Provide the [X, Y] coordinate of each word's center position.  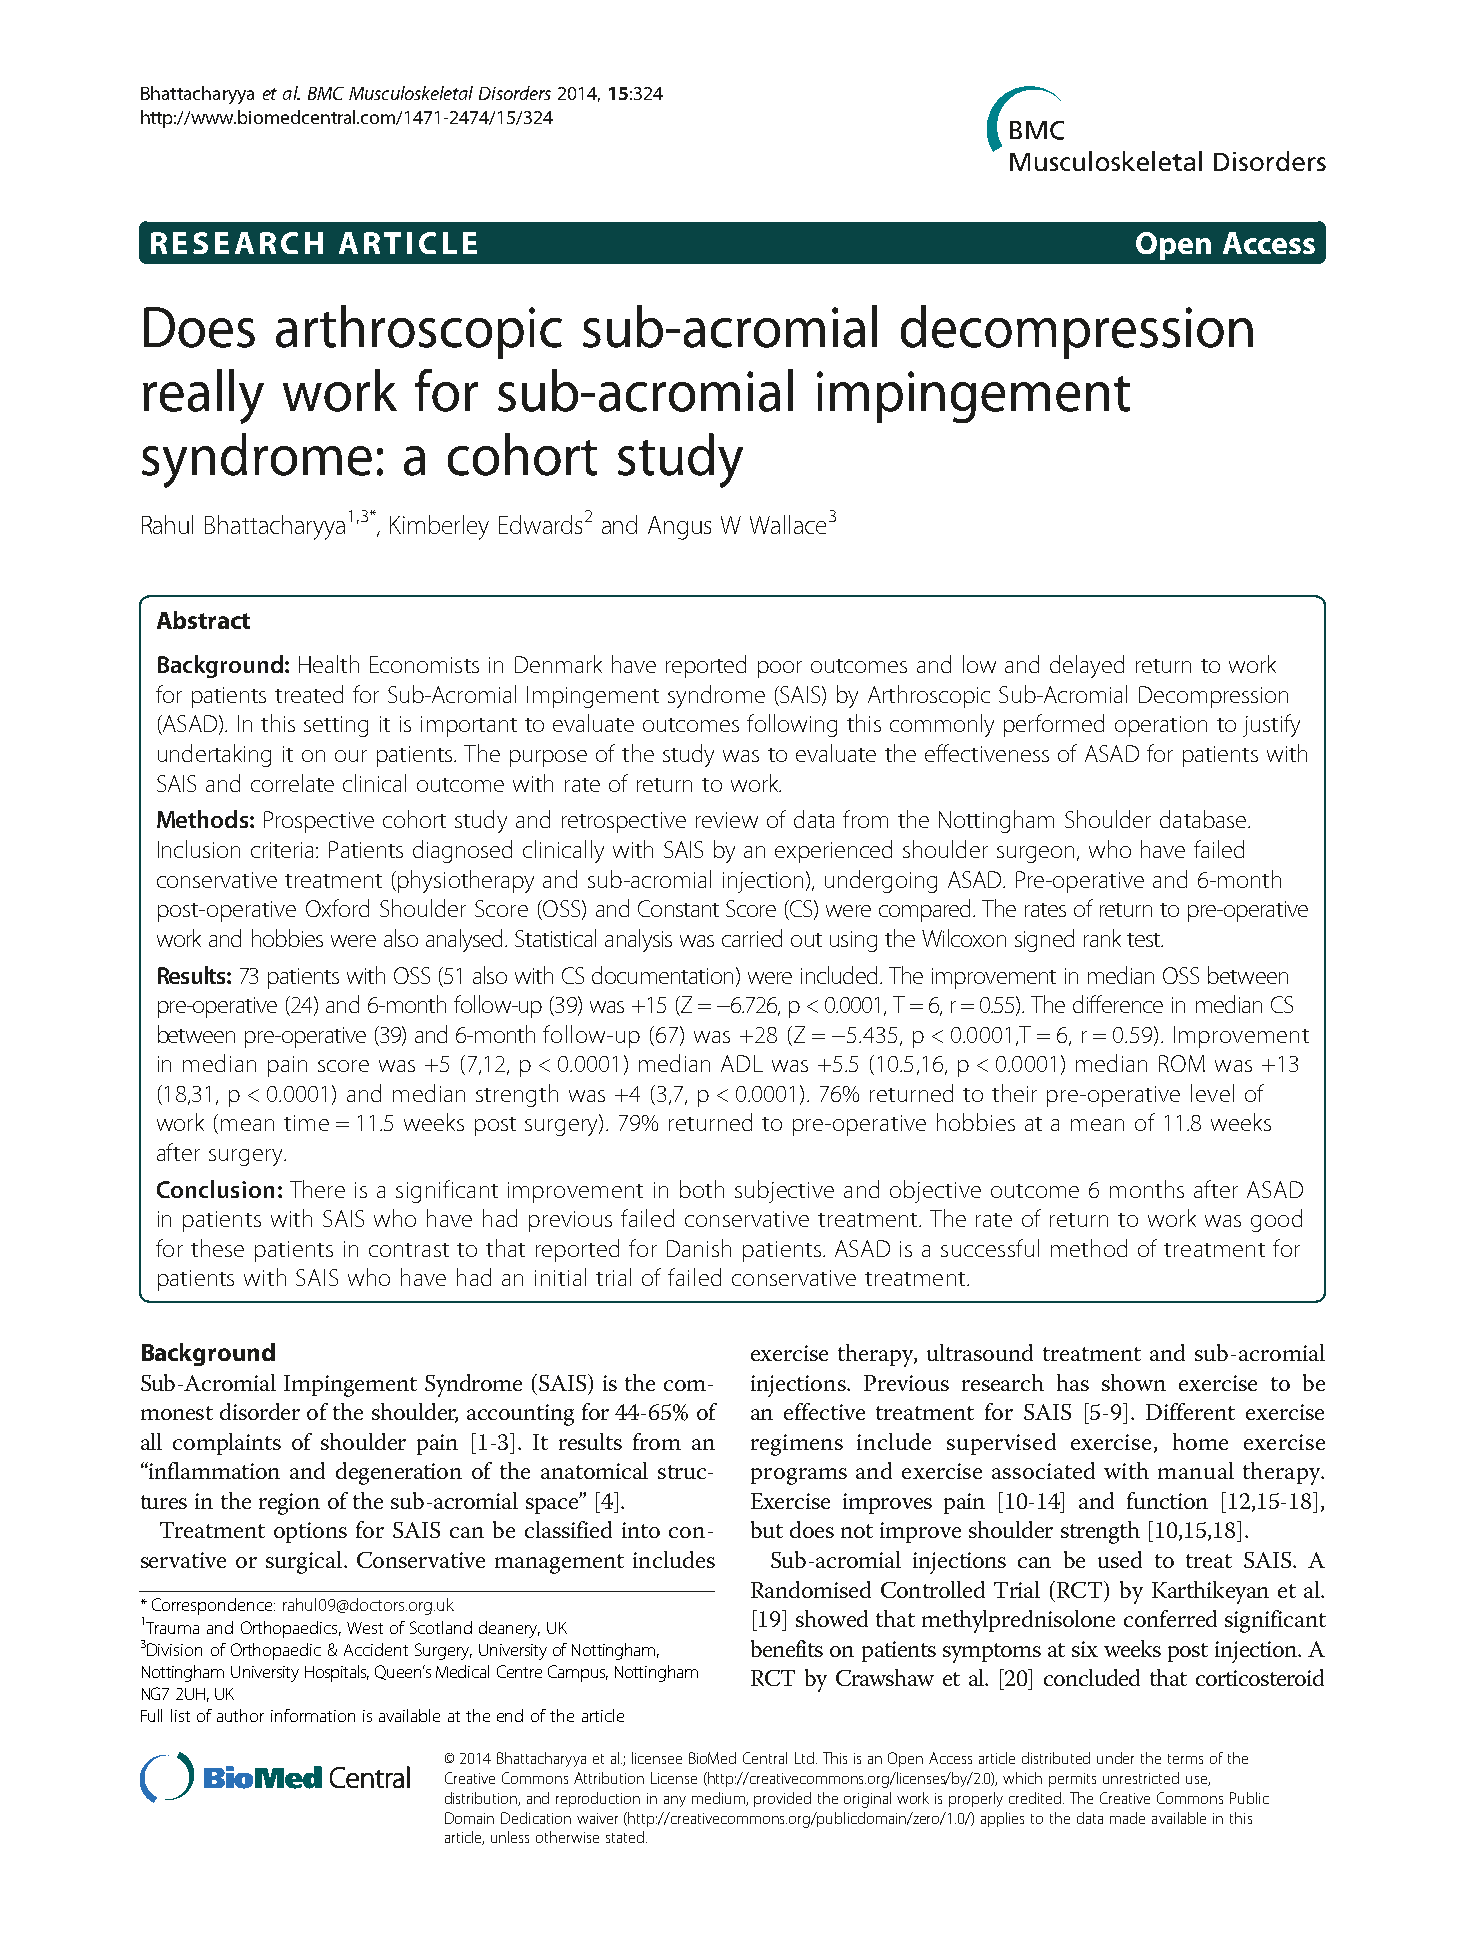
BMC [326, 93]
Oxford [337, 908]
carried [752, 938]
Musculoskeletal [411, 93]
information [313, 1715]
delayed [1087, 666]
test [1145, 940]
